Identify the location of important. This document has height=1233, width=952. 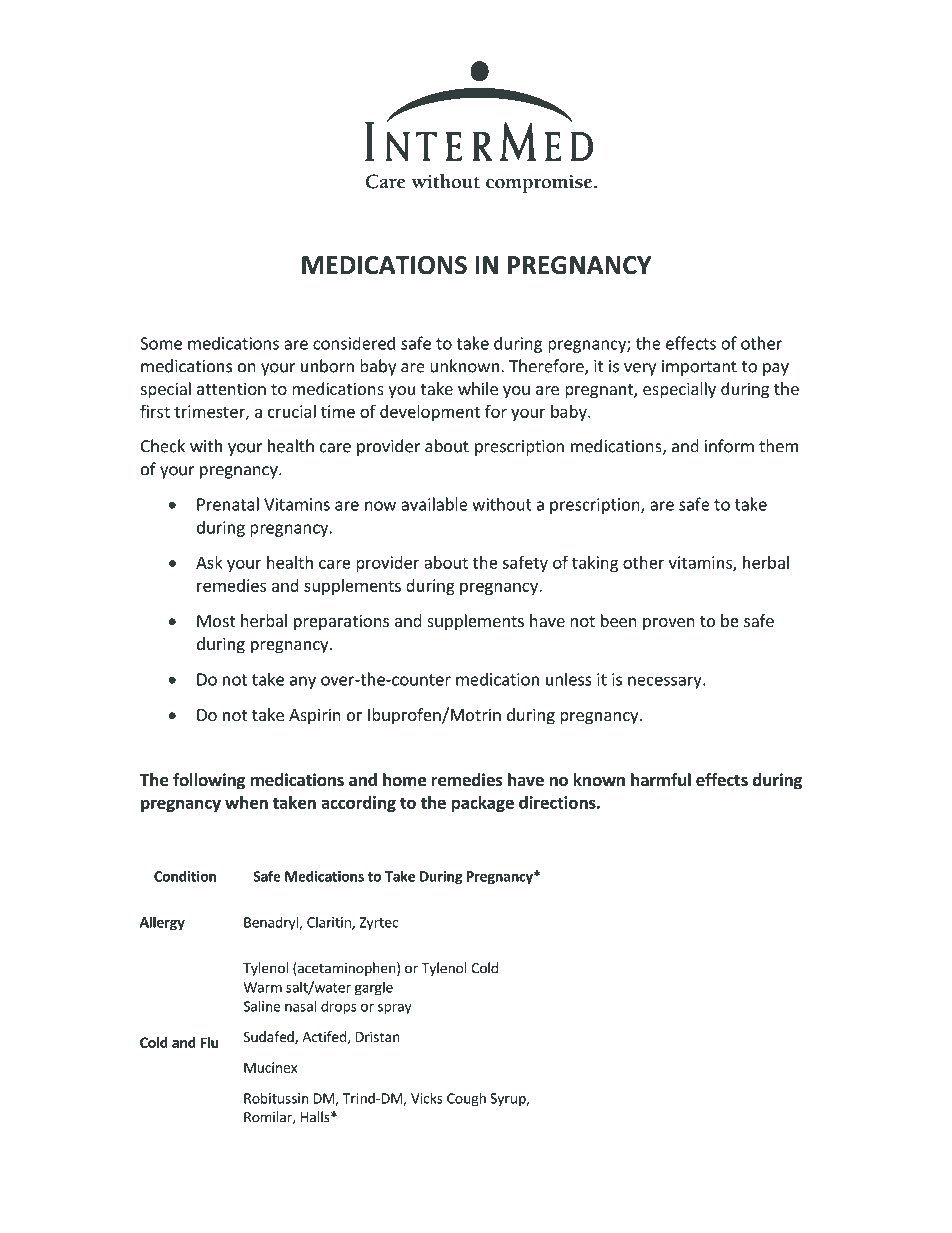
(699, 368).
